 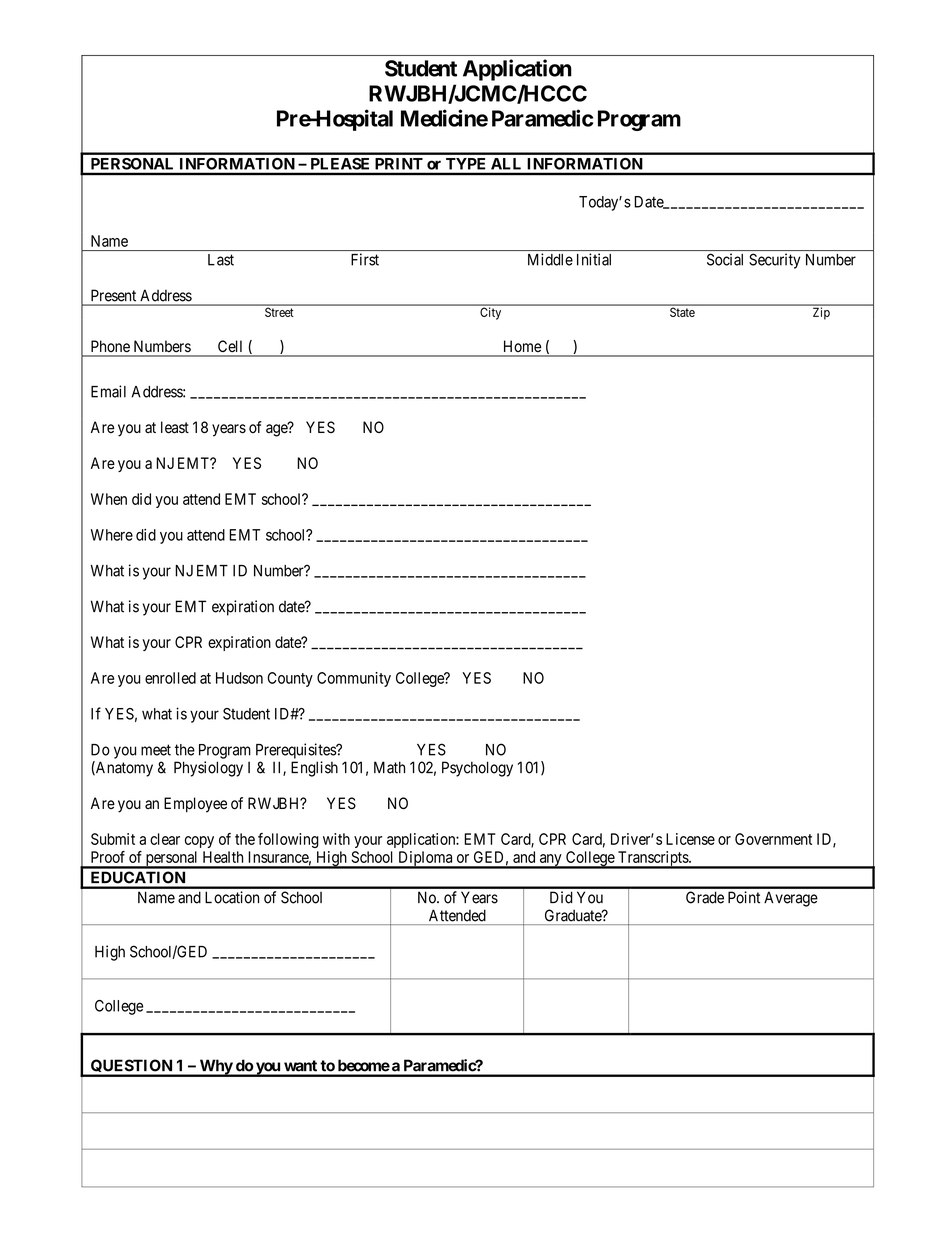 I want to click on First, so click(x=365, y=259).
